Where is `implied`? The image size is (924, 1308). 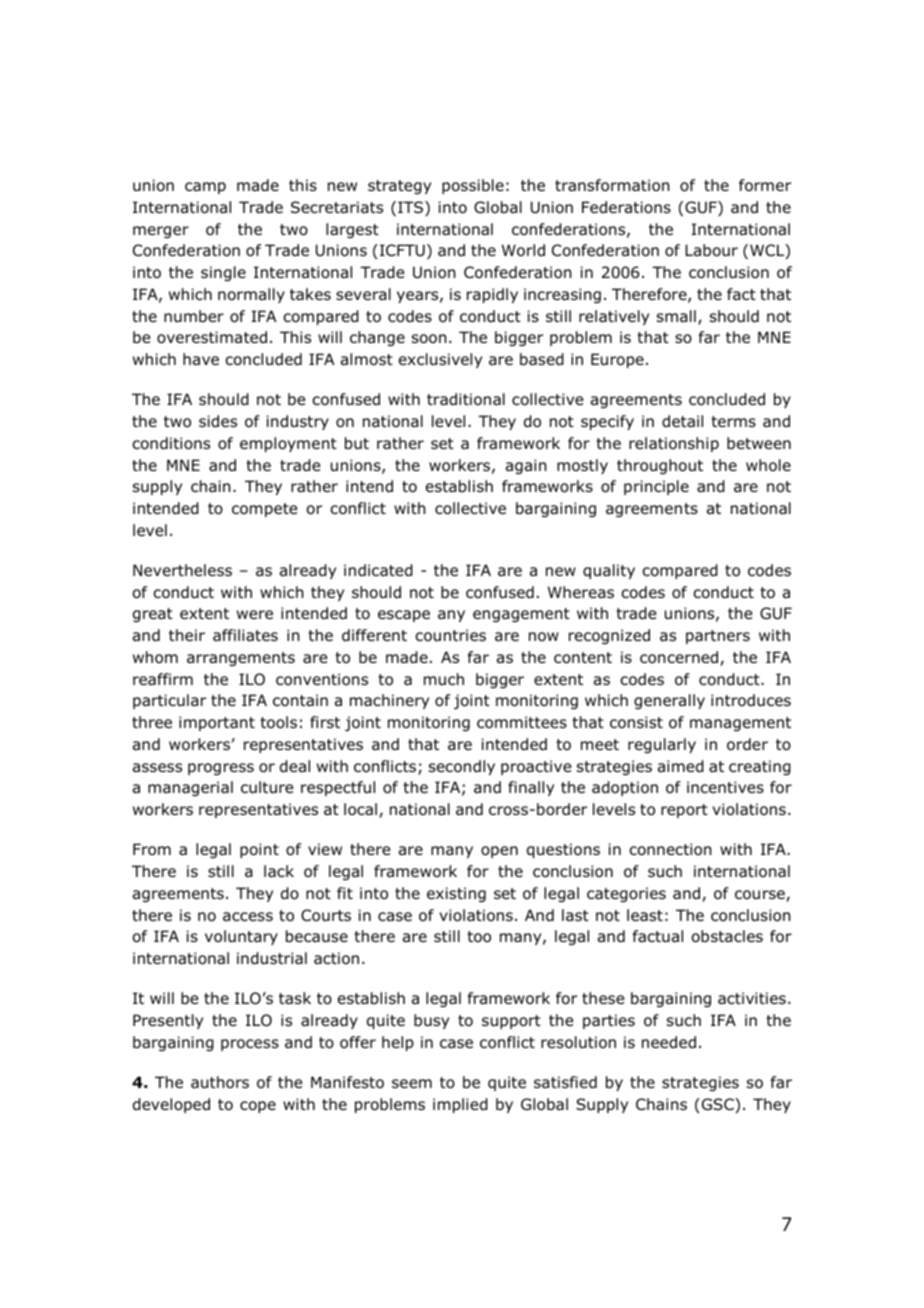 implied is located at coordinates (460, 1105).
